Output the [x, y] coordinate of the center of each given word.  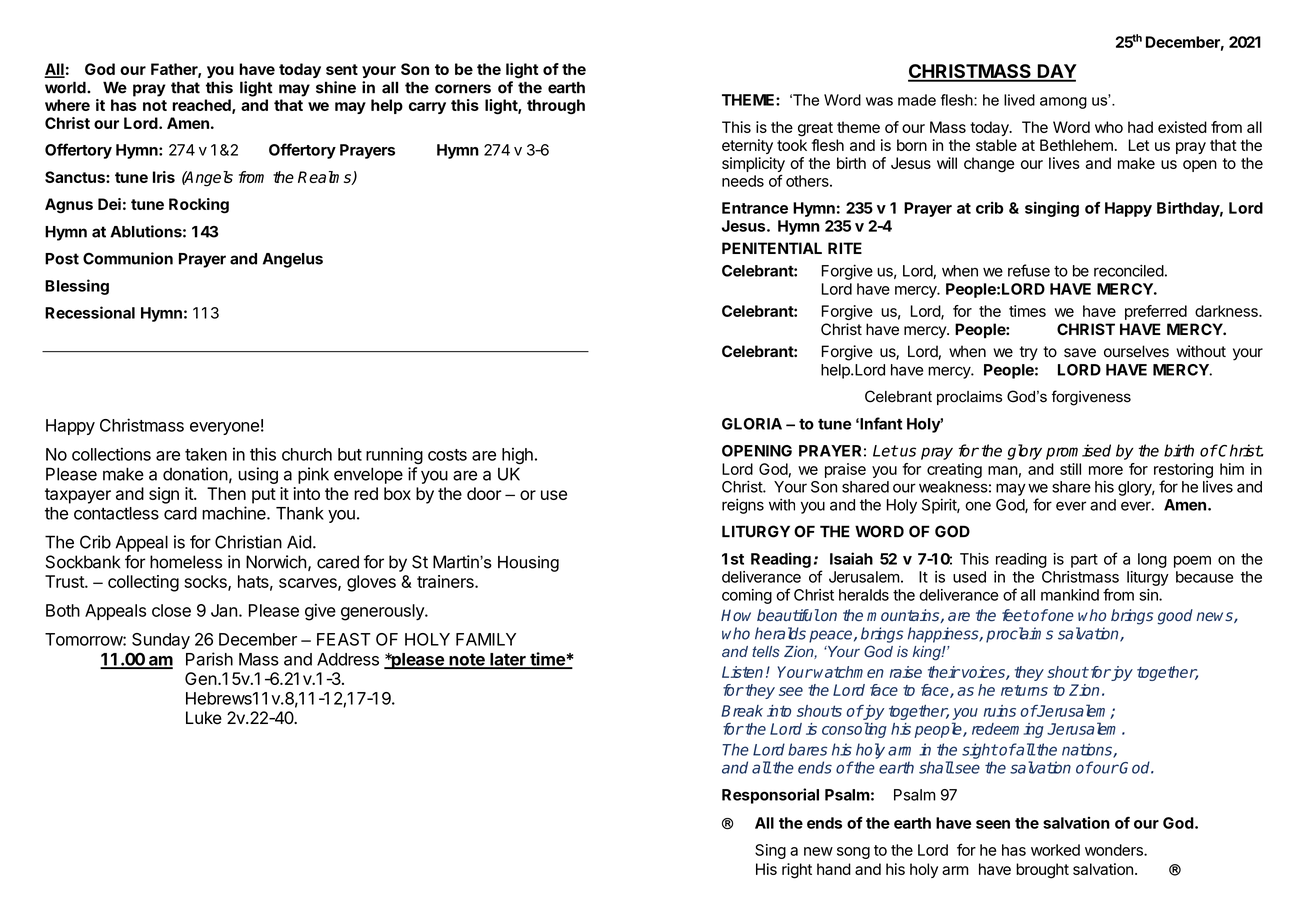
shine [336, 87]
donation [195, 474]
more [1106, 470]
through [556, 107]
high [517, 456]
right [797, 871]
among [1063, 103]
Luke [204, 718]
